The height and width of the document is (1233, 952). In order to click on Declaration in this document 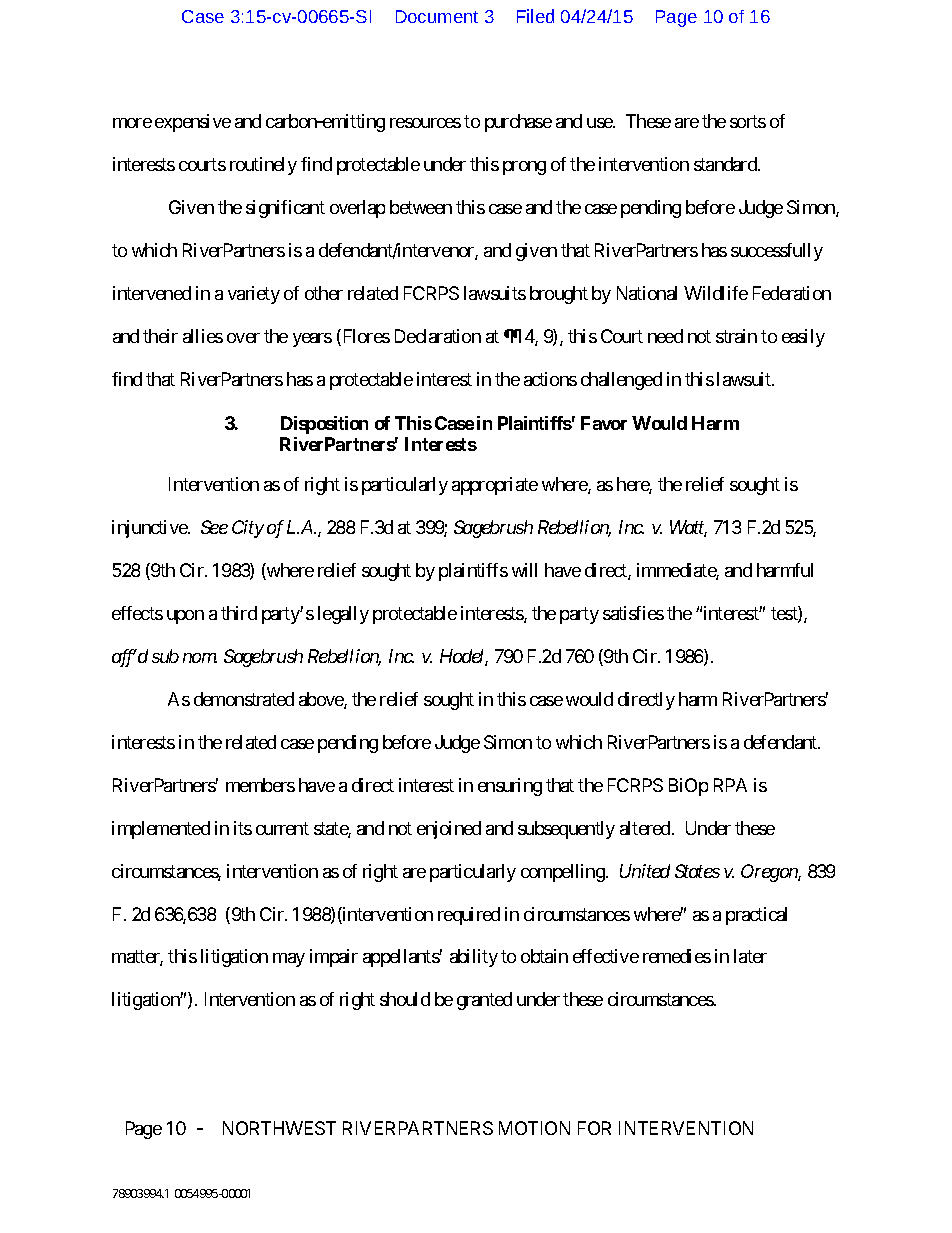, I will do `click(438, 336)`.
